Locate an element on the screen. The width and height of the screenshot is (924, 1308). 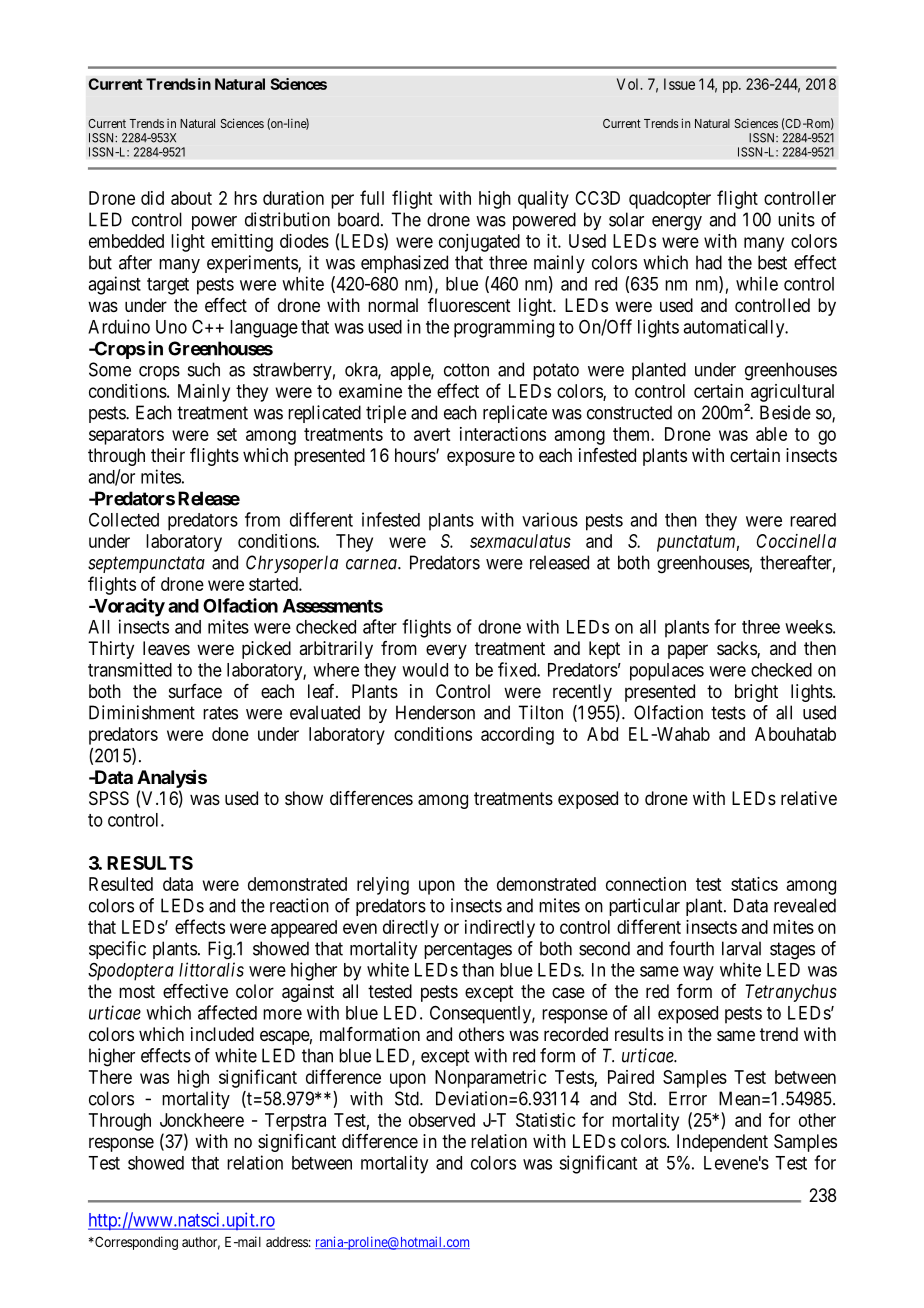
littoralis is located at coordinates (211, 969).
